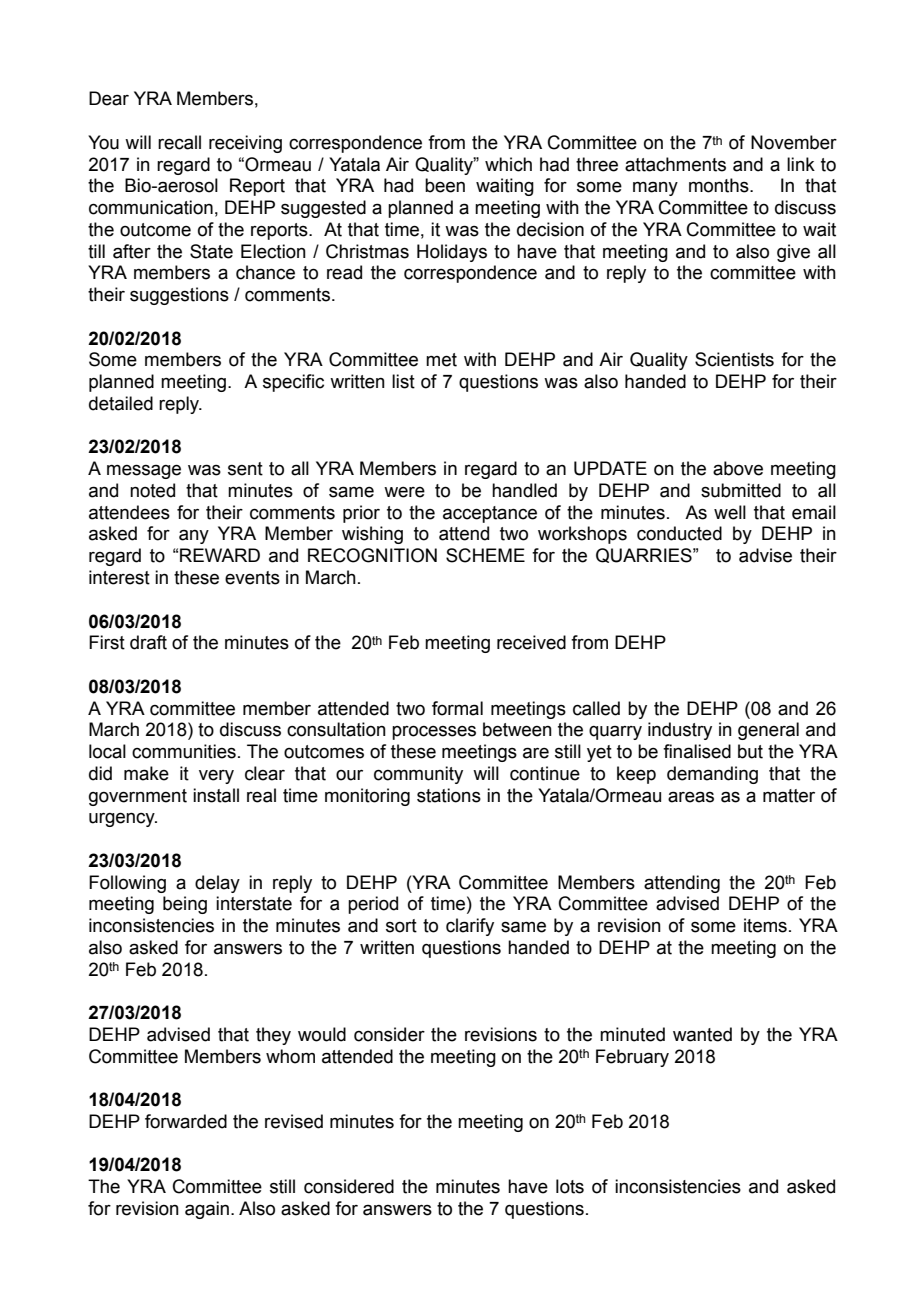 The width and height of the screenshot is (924, 1308). I want to click on lots, so click(570, 1186).
